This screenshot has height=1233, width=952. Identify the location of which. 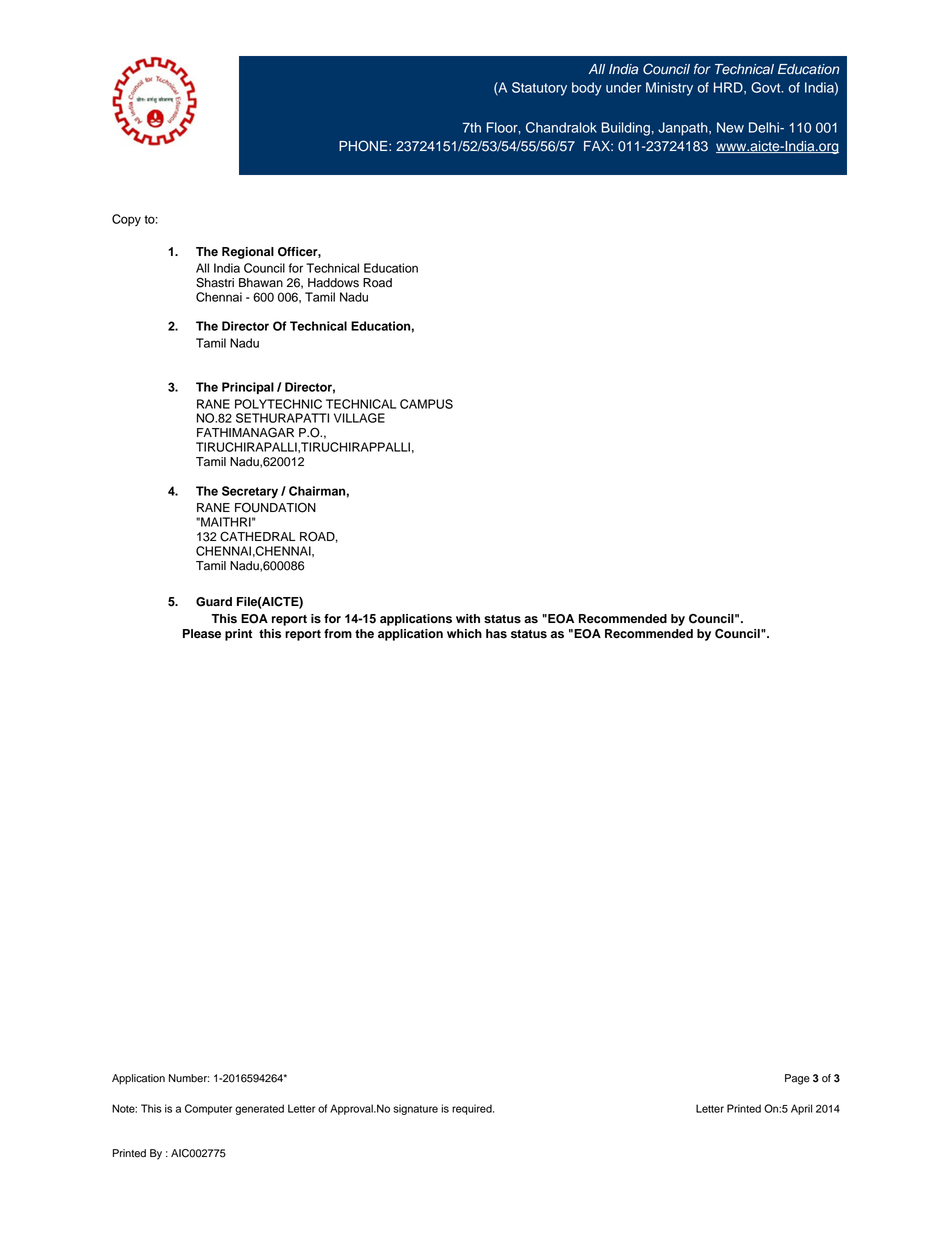
(464, 634).
